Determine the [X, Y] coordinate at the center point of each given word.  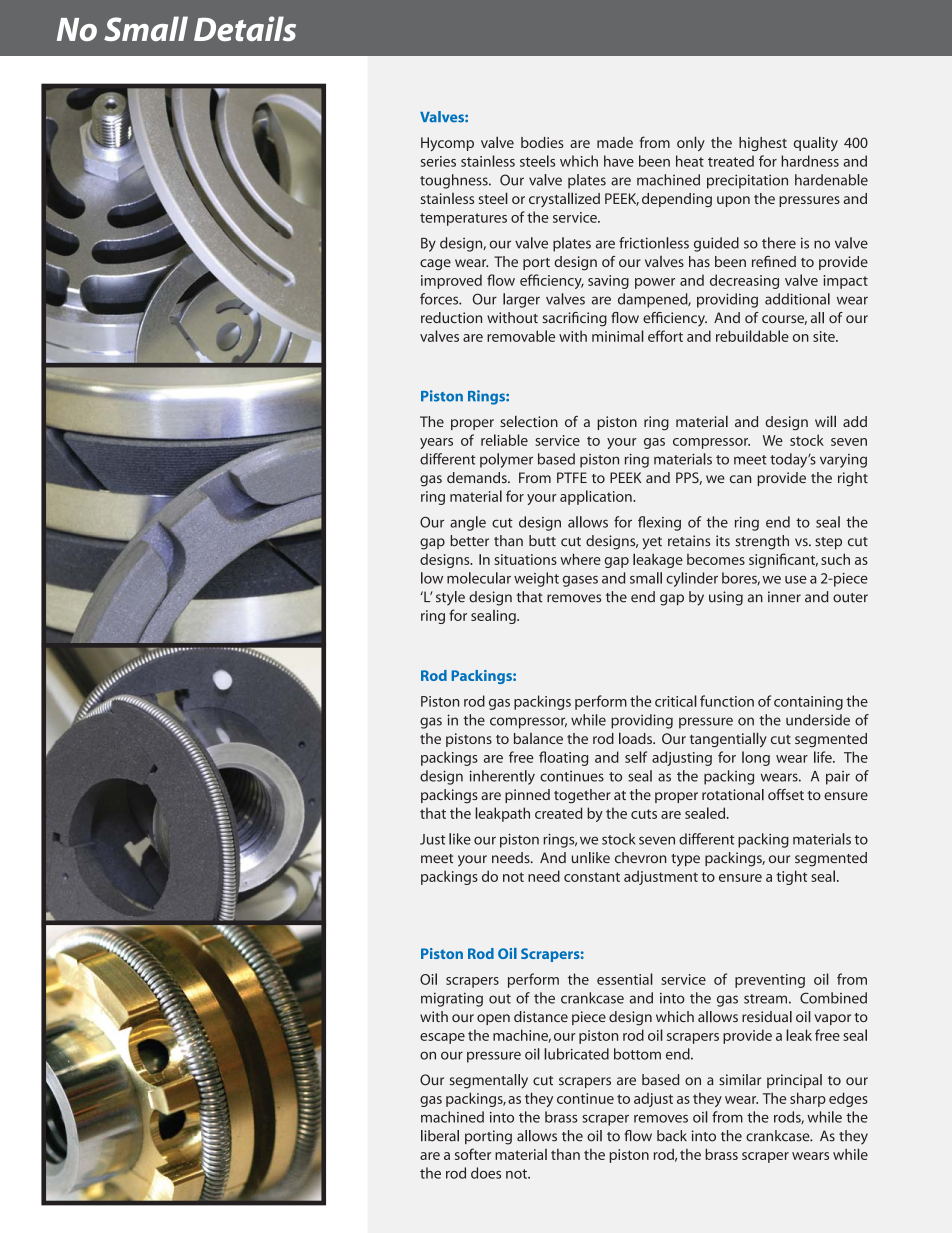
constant [592, 877]
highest [763, 144]
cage [435, 265]
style [450, 598]
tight [791, 877]
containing [808, 703]
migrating [452, 1000]
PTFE [572, 477]
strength [762, 542]
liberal [440, 1136]
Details [245, 28]
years [436, 443]
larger [521, 300]
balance [538, 738]
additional [797, 299]
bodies [542, 142]
